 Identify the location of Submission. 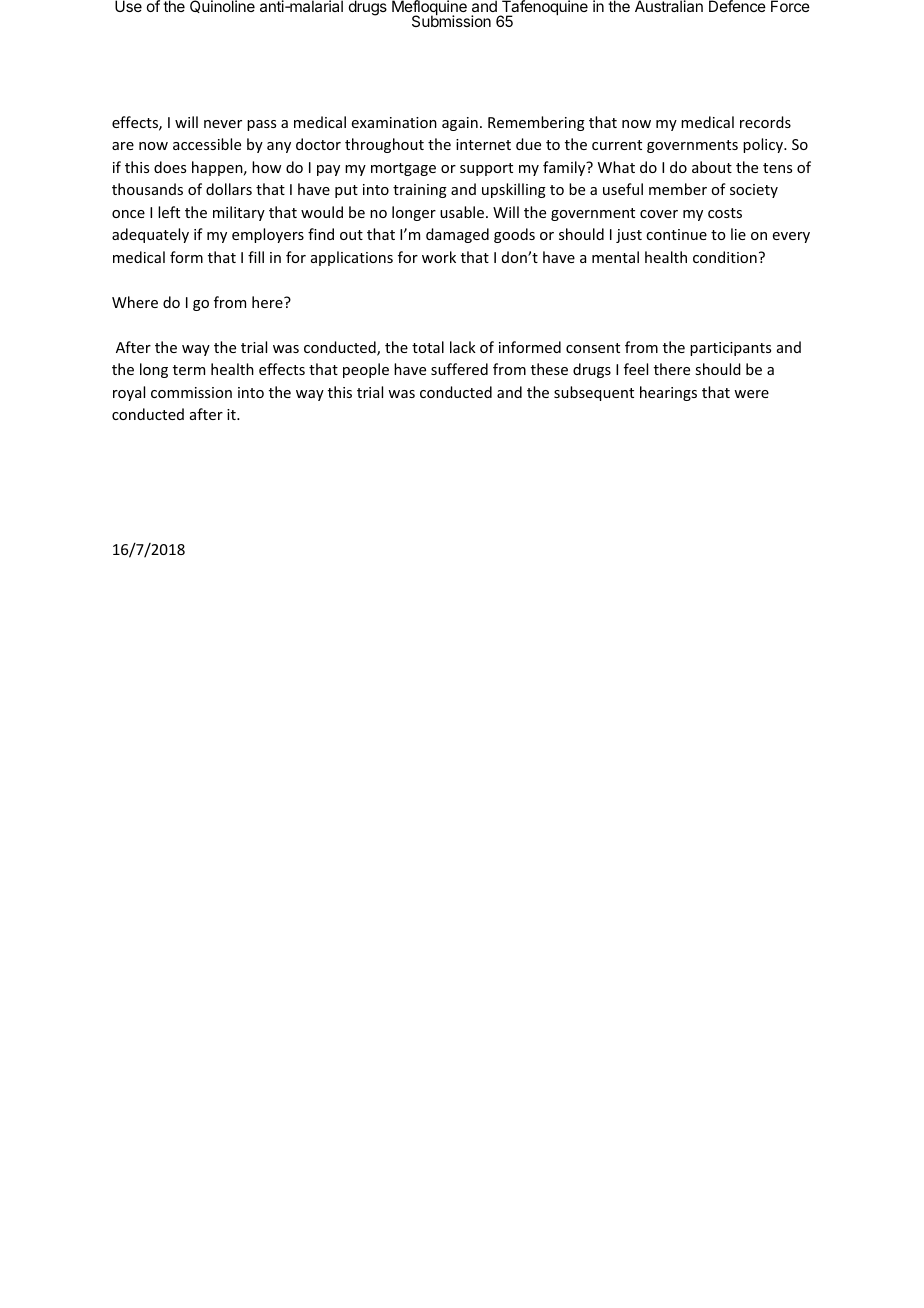
(451, 20).
